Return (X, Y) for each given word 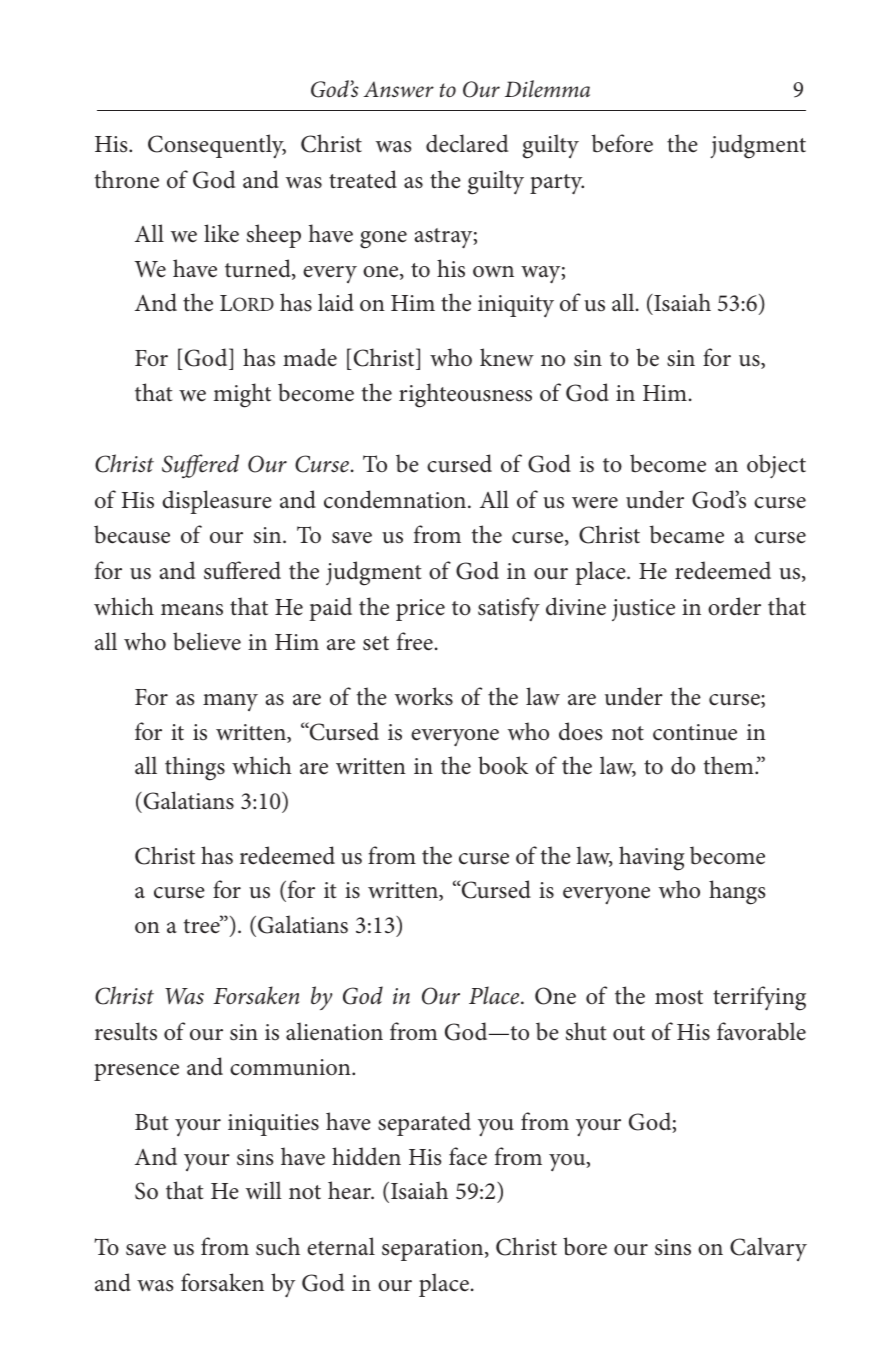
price (420, 610)
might (242, 395)
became (687, 534)
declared (467, 143)
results (126, 1031)
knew (507, 357)
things (195, 768)
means (192, 610)
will (264, 1190)
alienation (334, 1031)
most (679, 997)
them (730, 765)
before (622, 143)
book (503, 765)
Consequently (217, 146)
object (776, 466)
